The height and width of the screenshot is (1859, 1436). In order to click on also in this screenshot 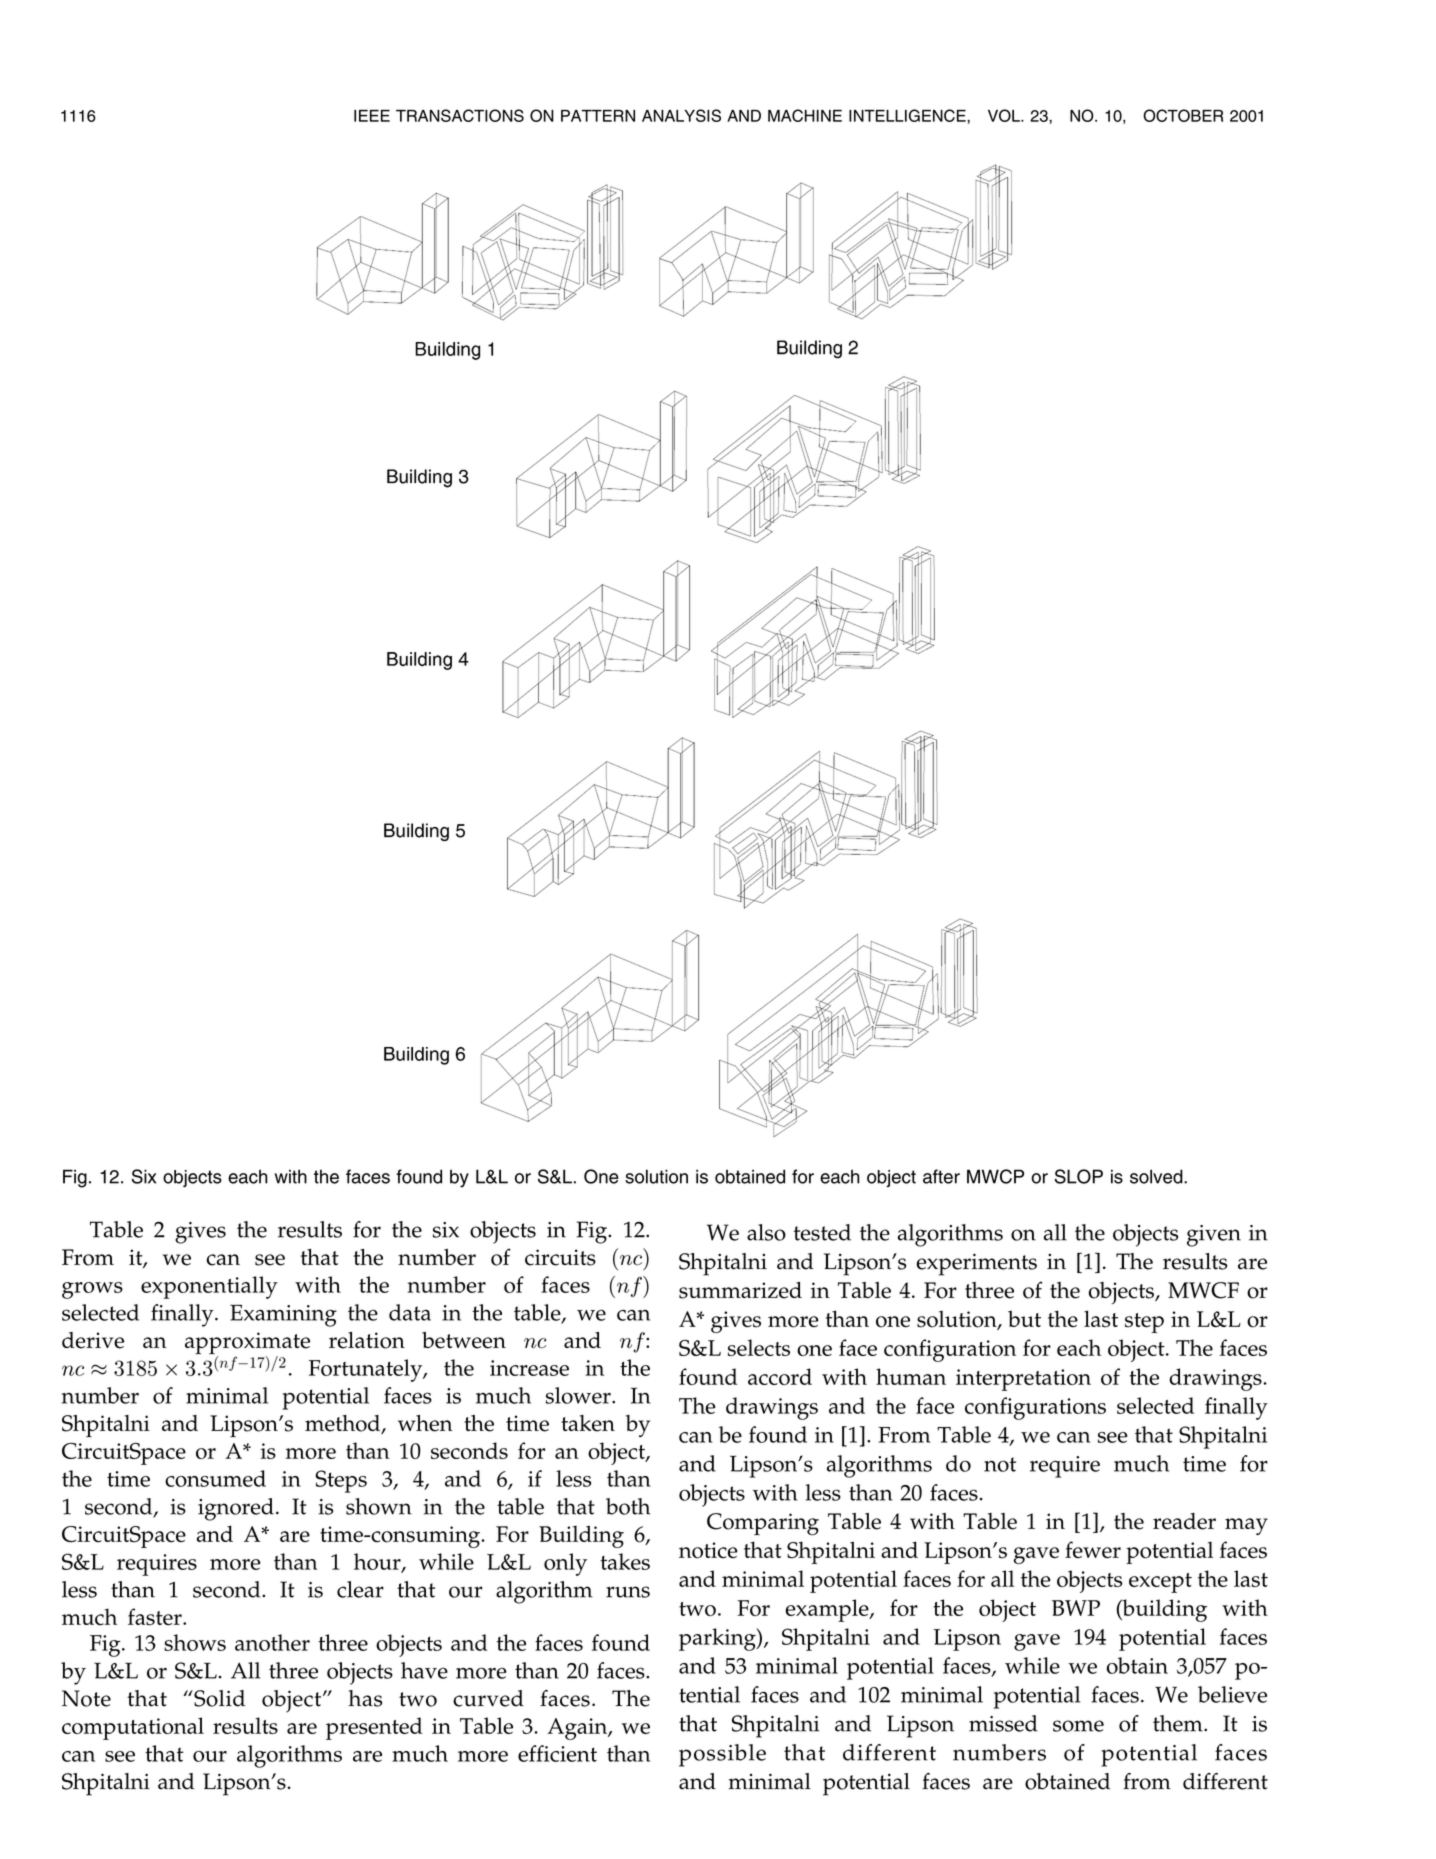, I will do `click(766, 1232)`.
